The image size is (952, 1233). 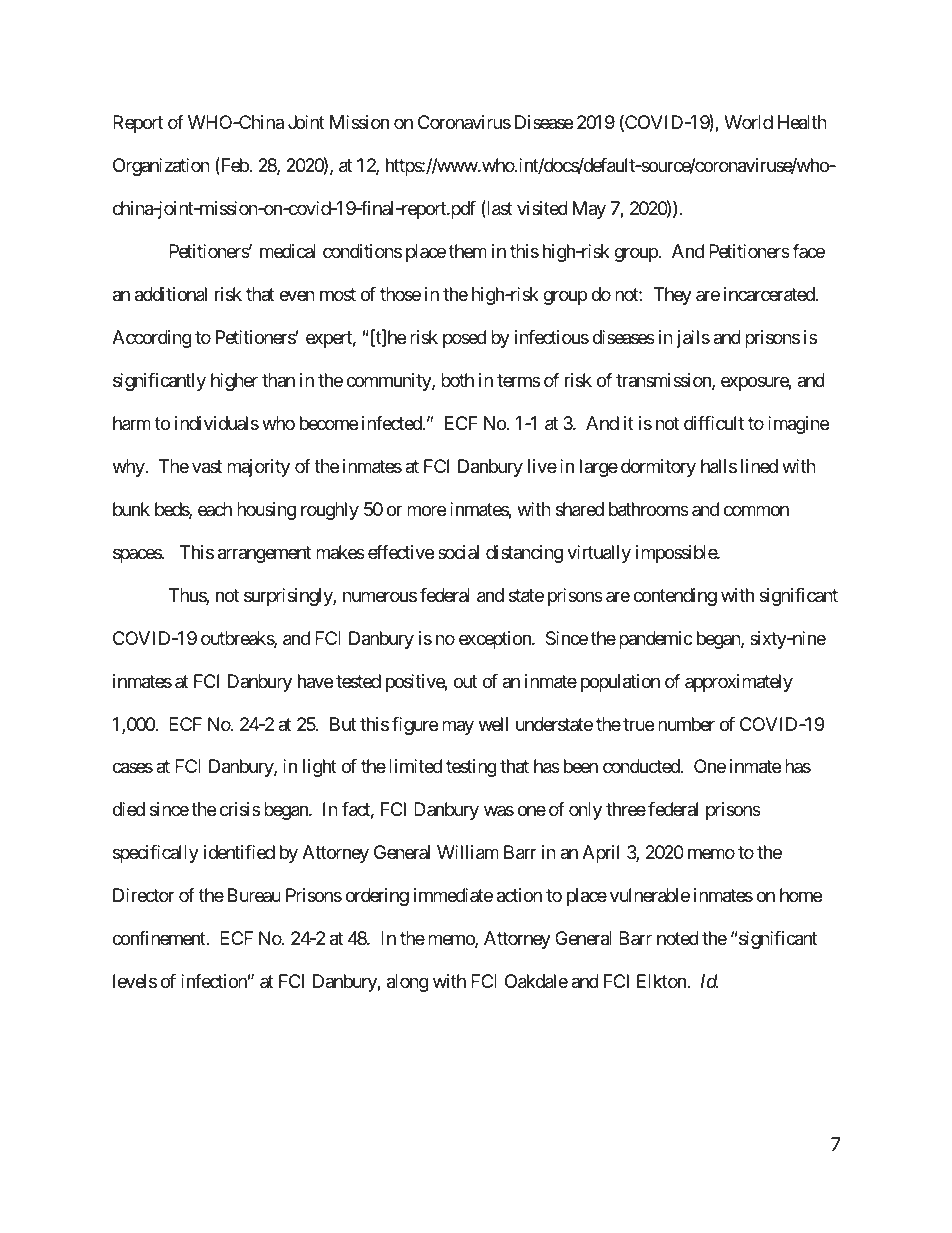 What do you see at coordinates (144, 895) in the document?
I see `Director` at bounding box center [144, 895].
